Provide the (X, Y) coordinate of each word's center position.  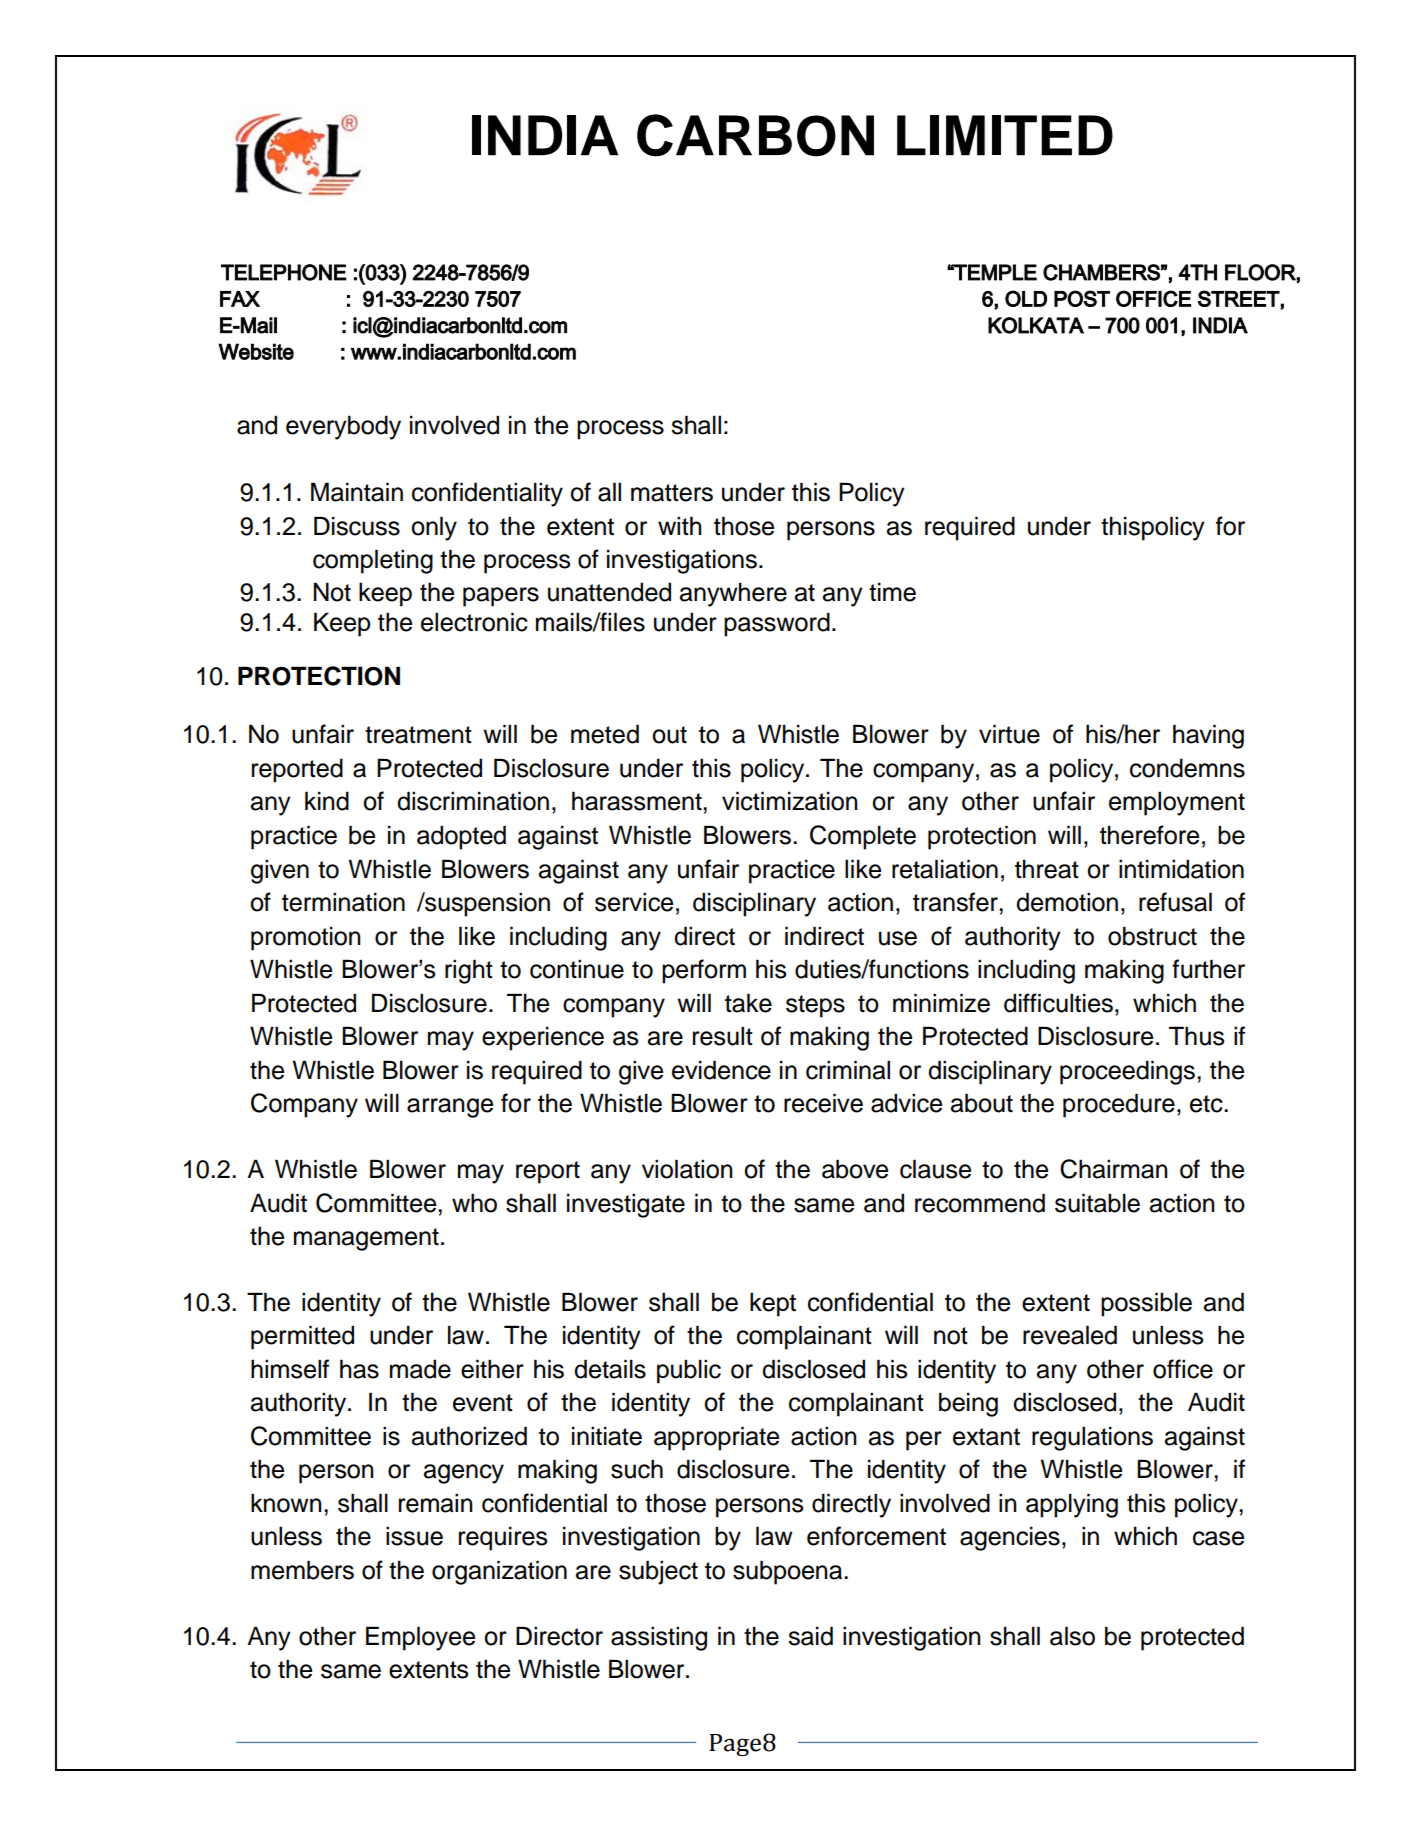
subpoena (789, 1572)
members (302, 1570)
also (1072, 1636)
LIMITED (1005, 135)
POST (1082, 298)
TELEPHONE (284, 272)
